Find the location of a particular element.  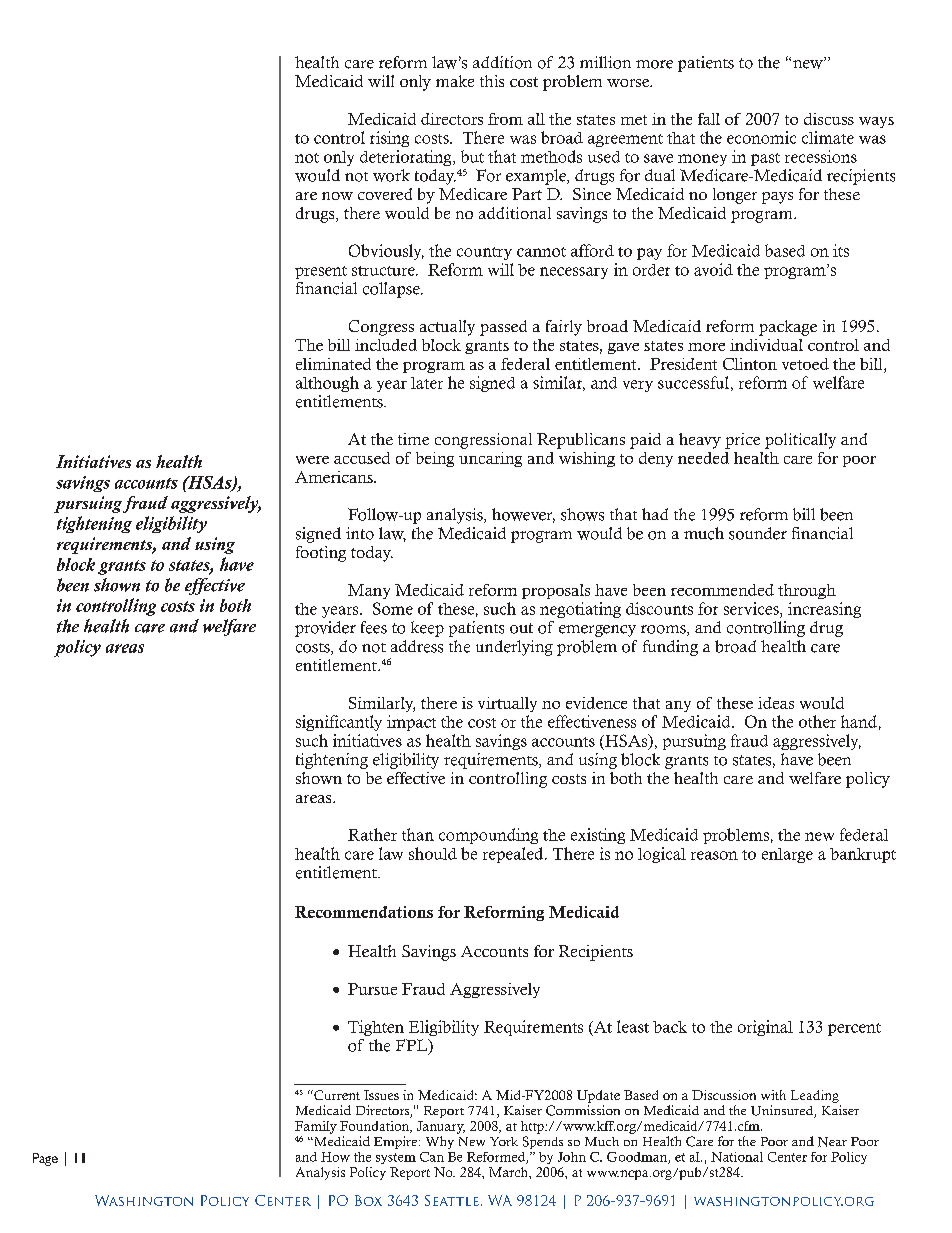

Page is located at coordinates (45, 1159).
